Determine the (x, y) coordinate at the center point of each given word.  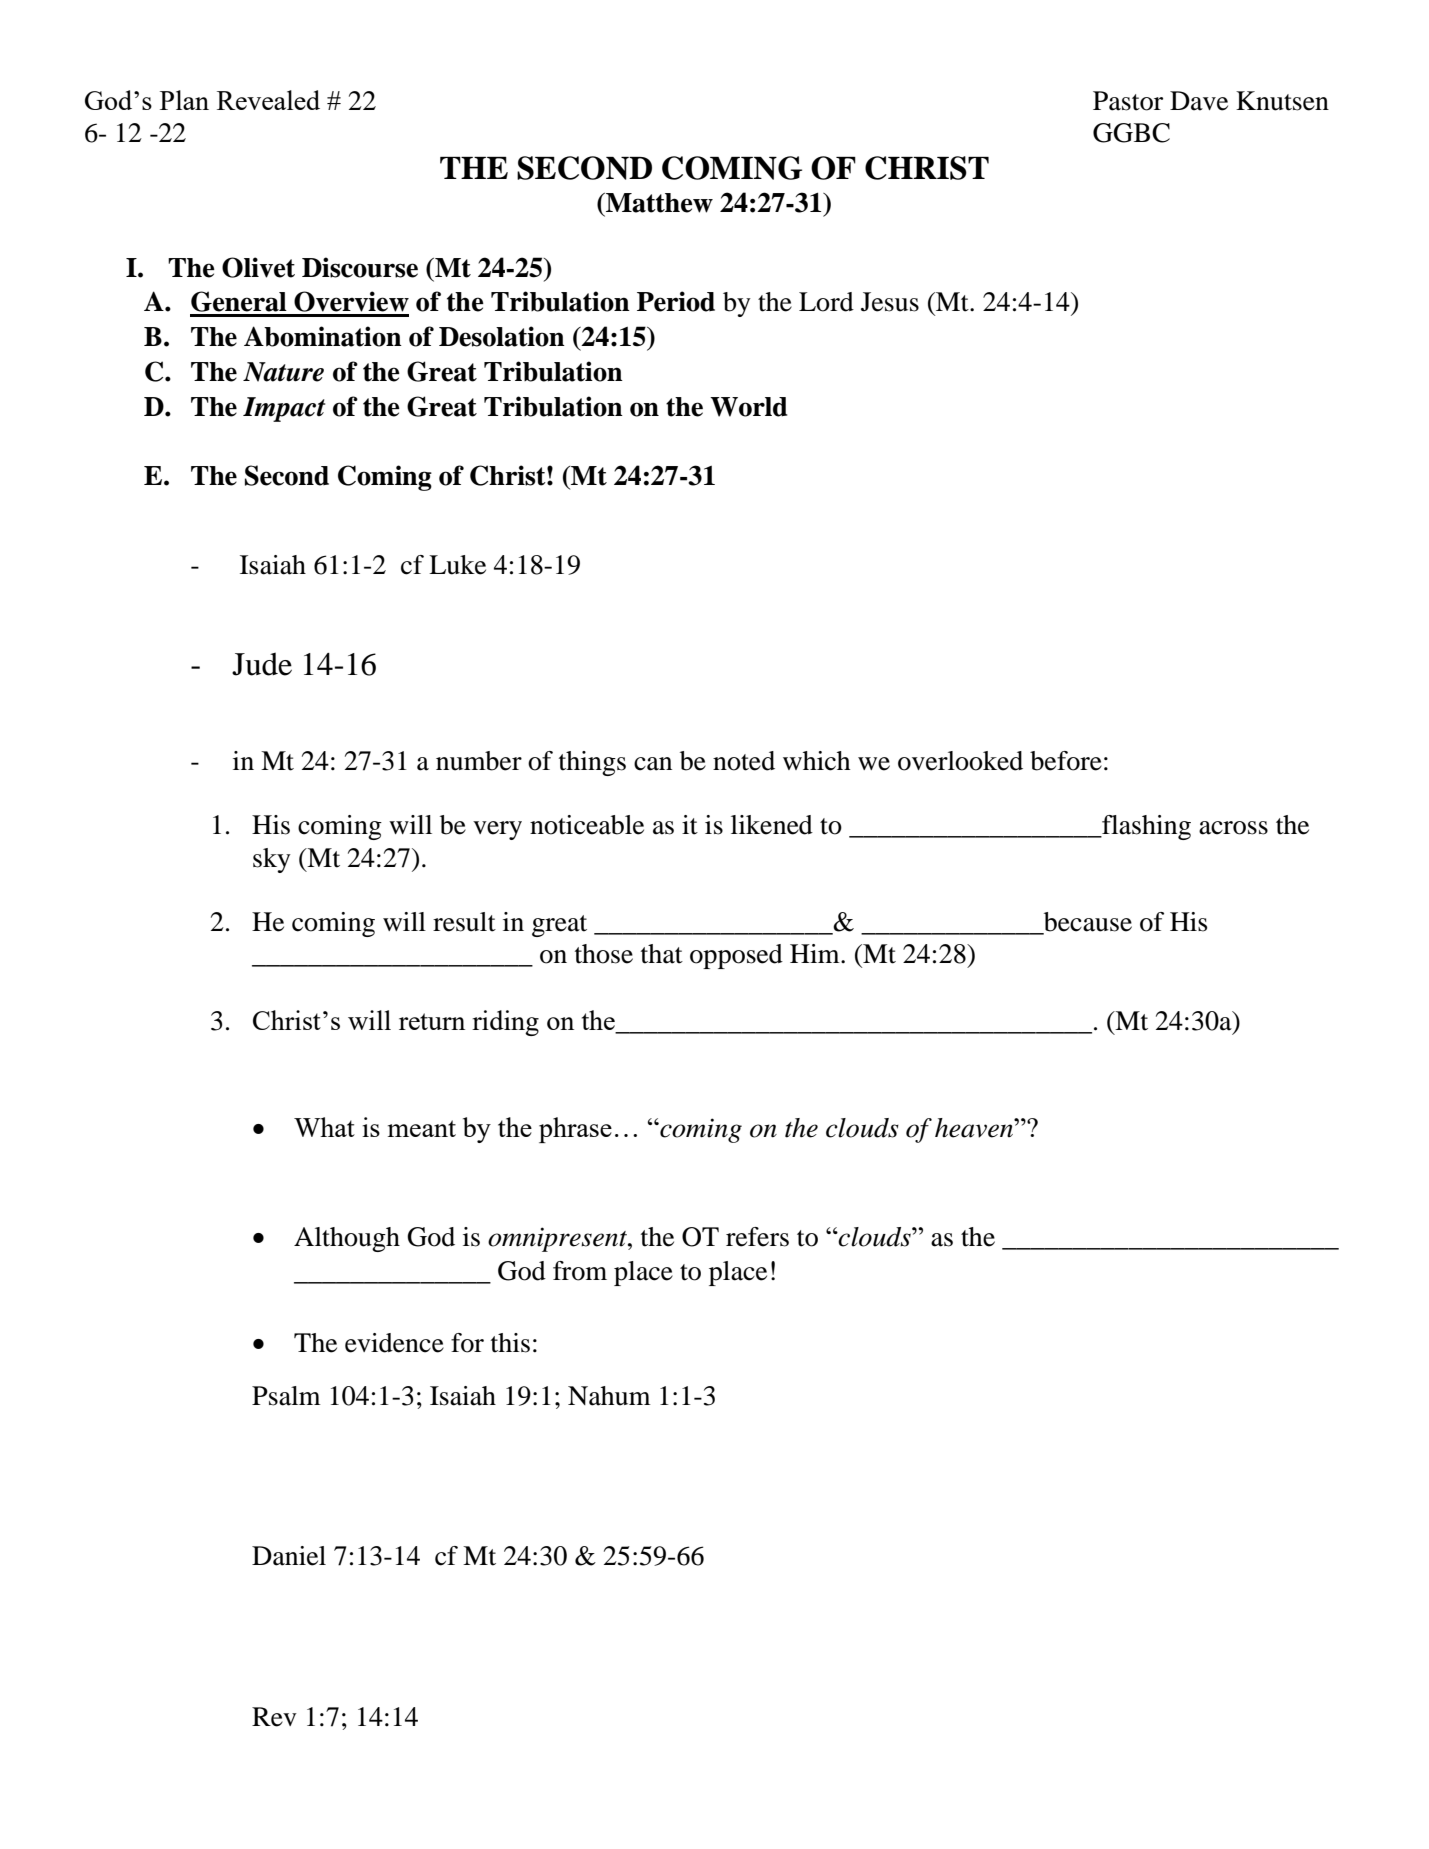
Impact (284, 409)
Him (816, 953)
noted (744, 761)
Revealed (268, 100)
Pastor (1128, 101)
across (1233, 828)
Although (347, 1239)
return (432, 1021)
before (1066, 761)
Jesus (890, 302)
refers (757, 1237)
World (748, 407)
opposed (736, 956)
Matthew (658, 203)
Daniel (289, 1556)
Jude (262, 664)
